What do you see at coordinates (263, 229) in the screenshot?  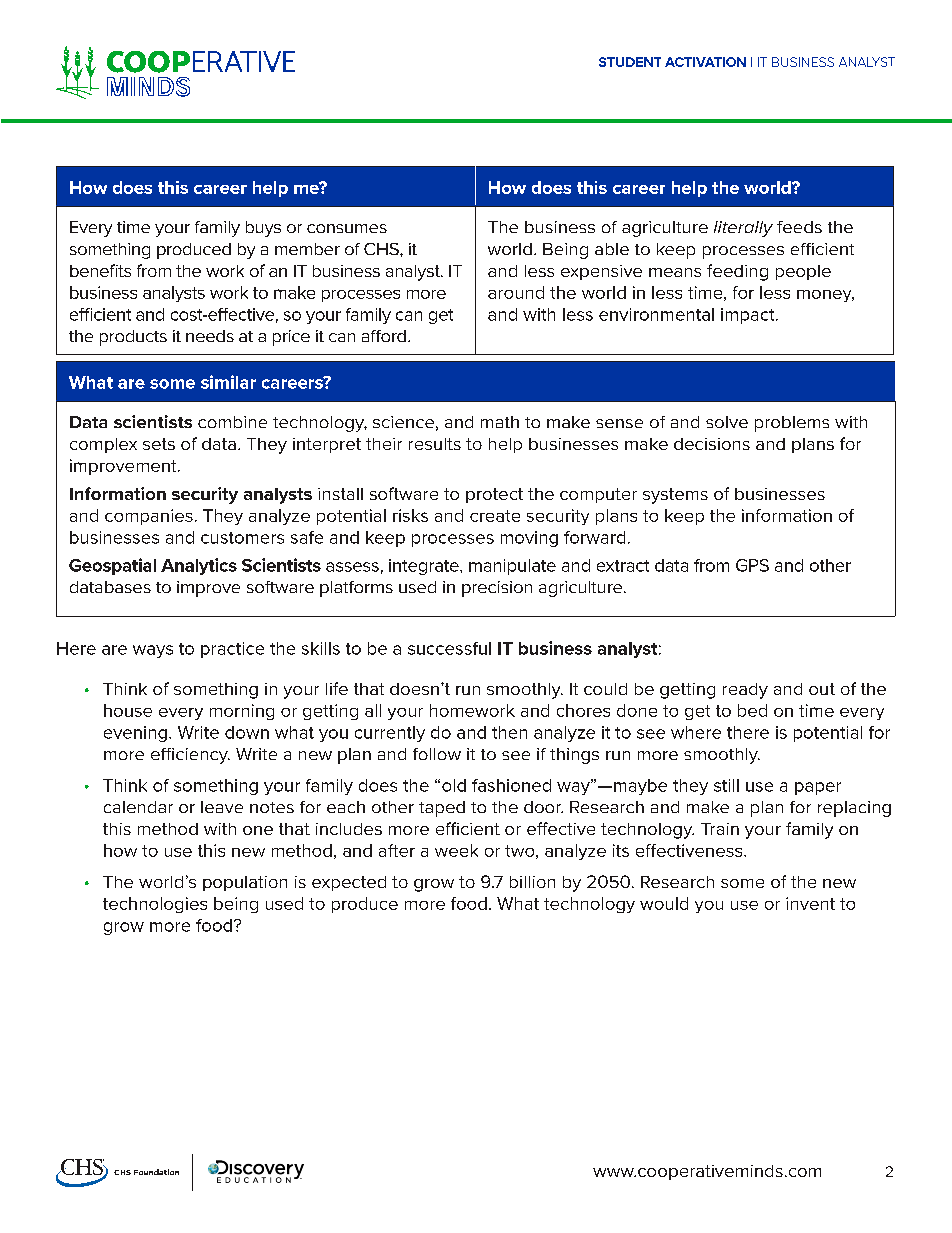 I see `buys` at bounding box center [263, 229].
